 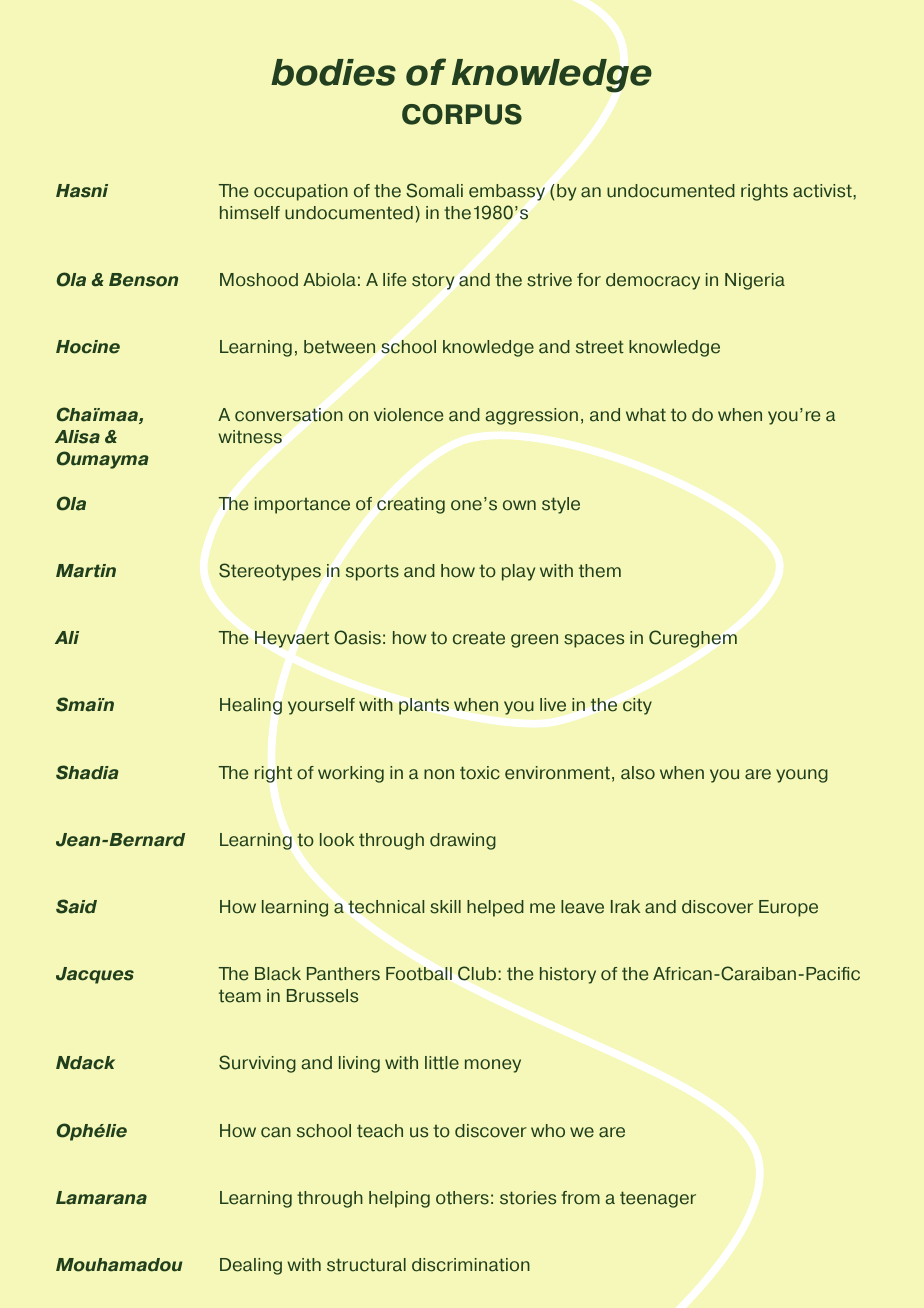 I want to click on teenager, so click(x=658, y=1199).
